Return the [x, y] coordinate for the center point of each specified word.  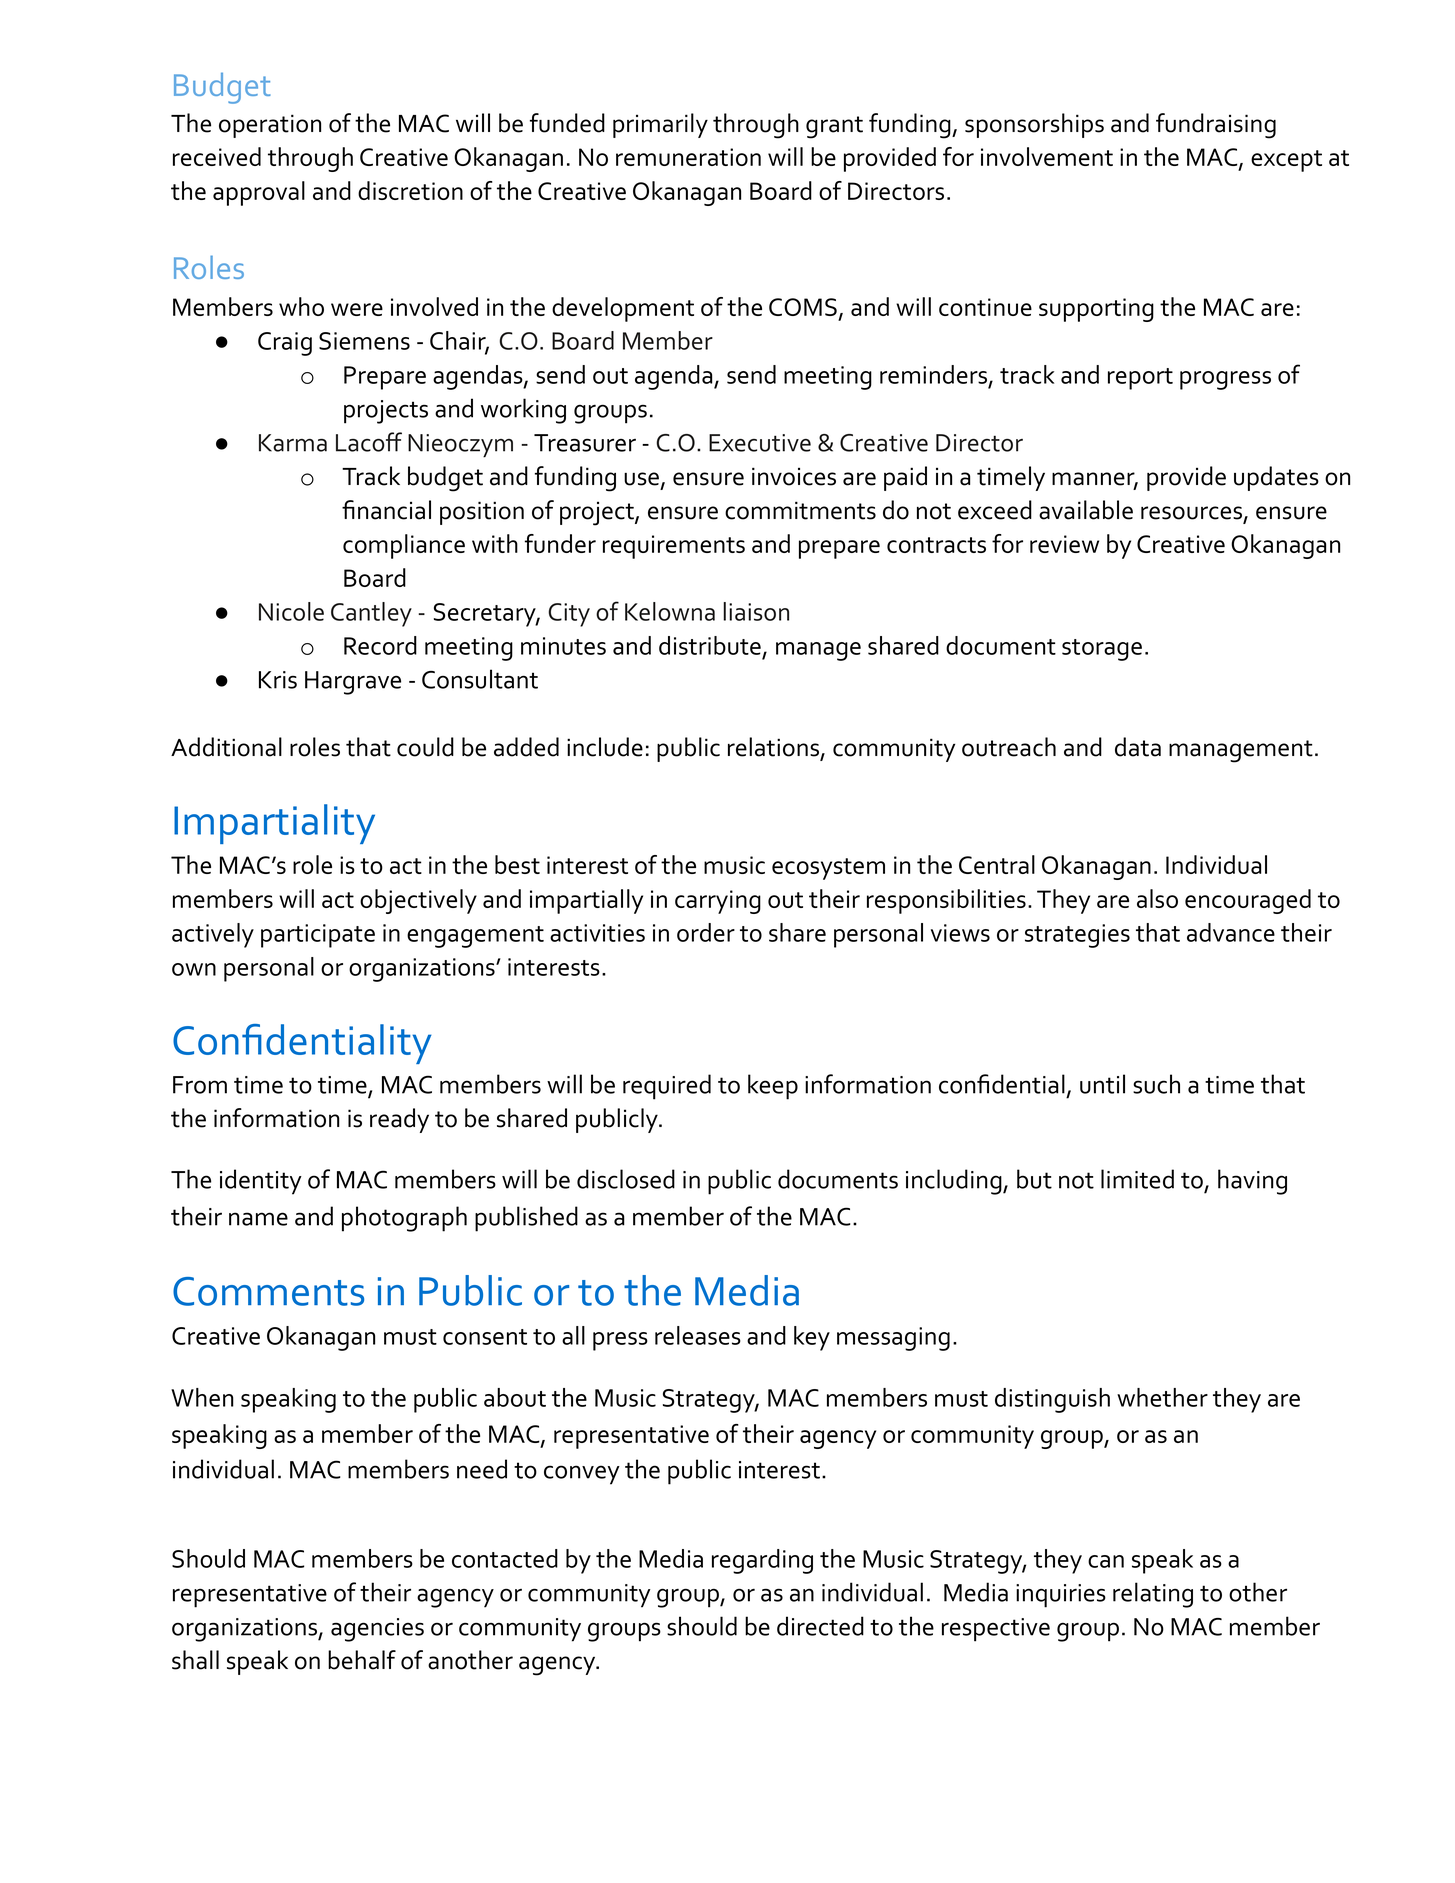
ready [399, 1120]
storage [1102, 650]
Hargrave [353, 683]
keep [773, 1087]
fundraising [1216, 126]
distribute [710, 645]
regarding [762, 1561]
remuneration [688, 157]
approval [259, 193]
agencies [377, 1630]
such [1156, 1084]
